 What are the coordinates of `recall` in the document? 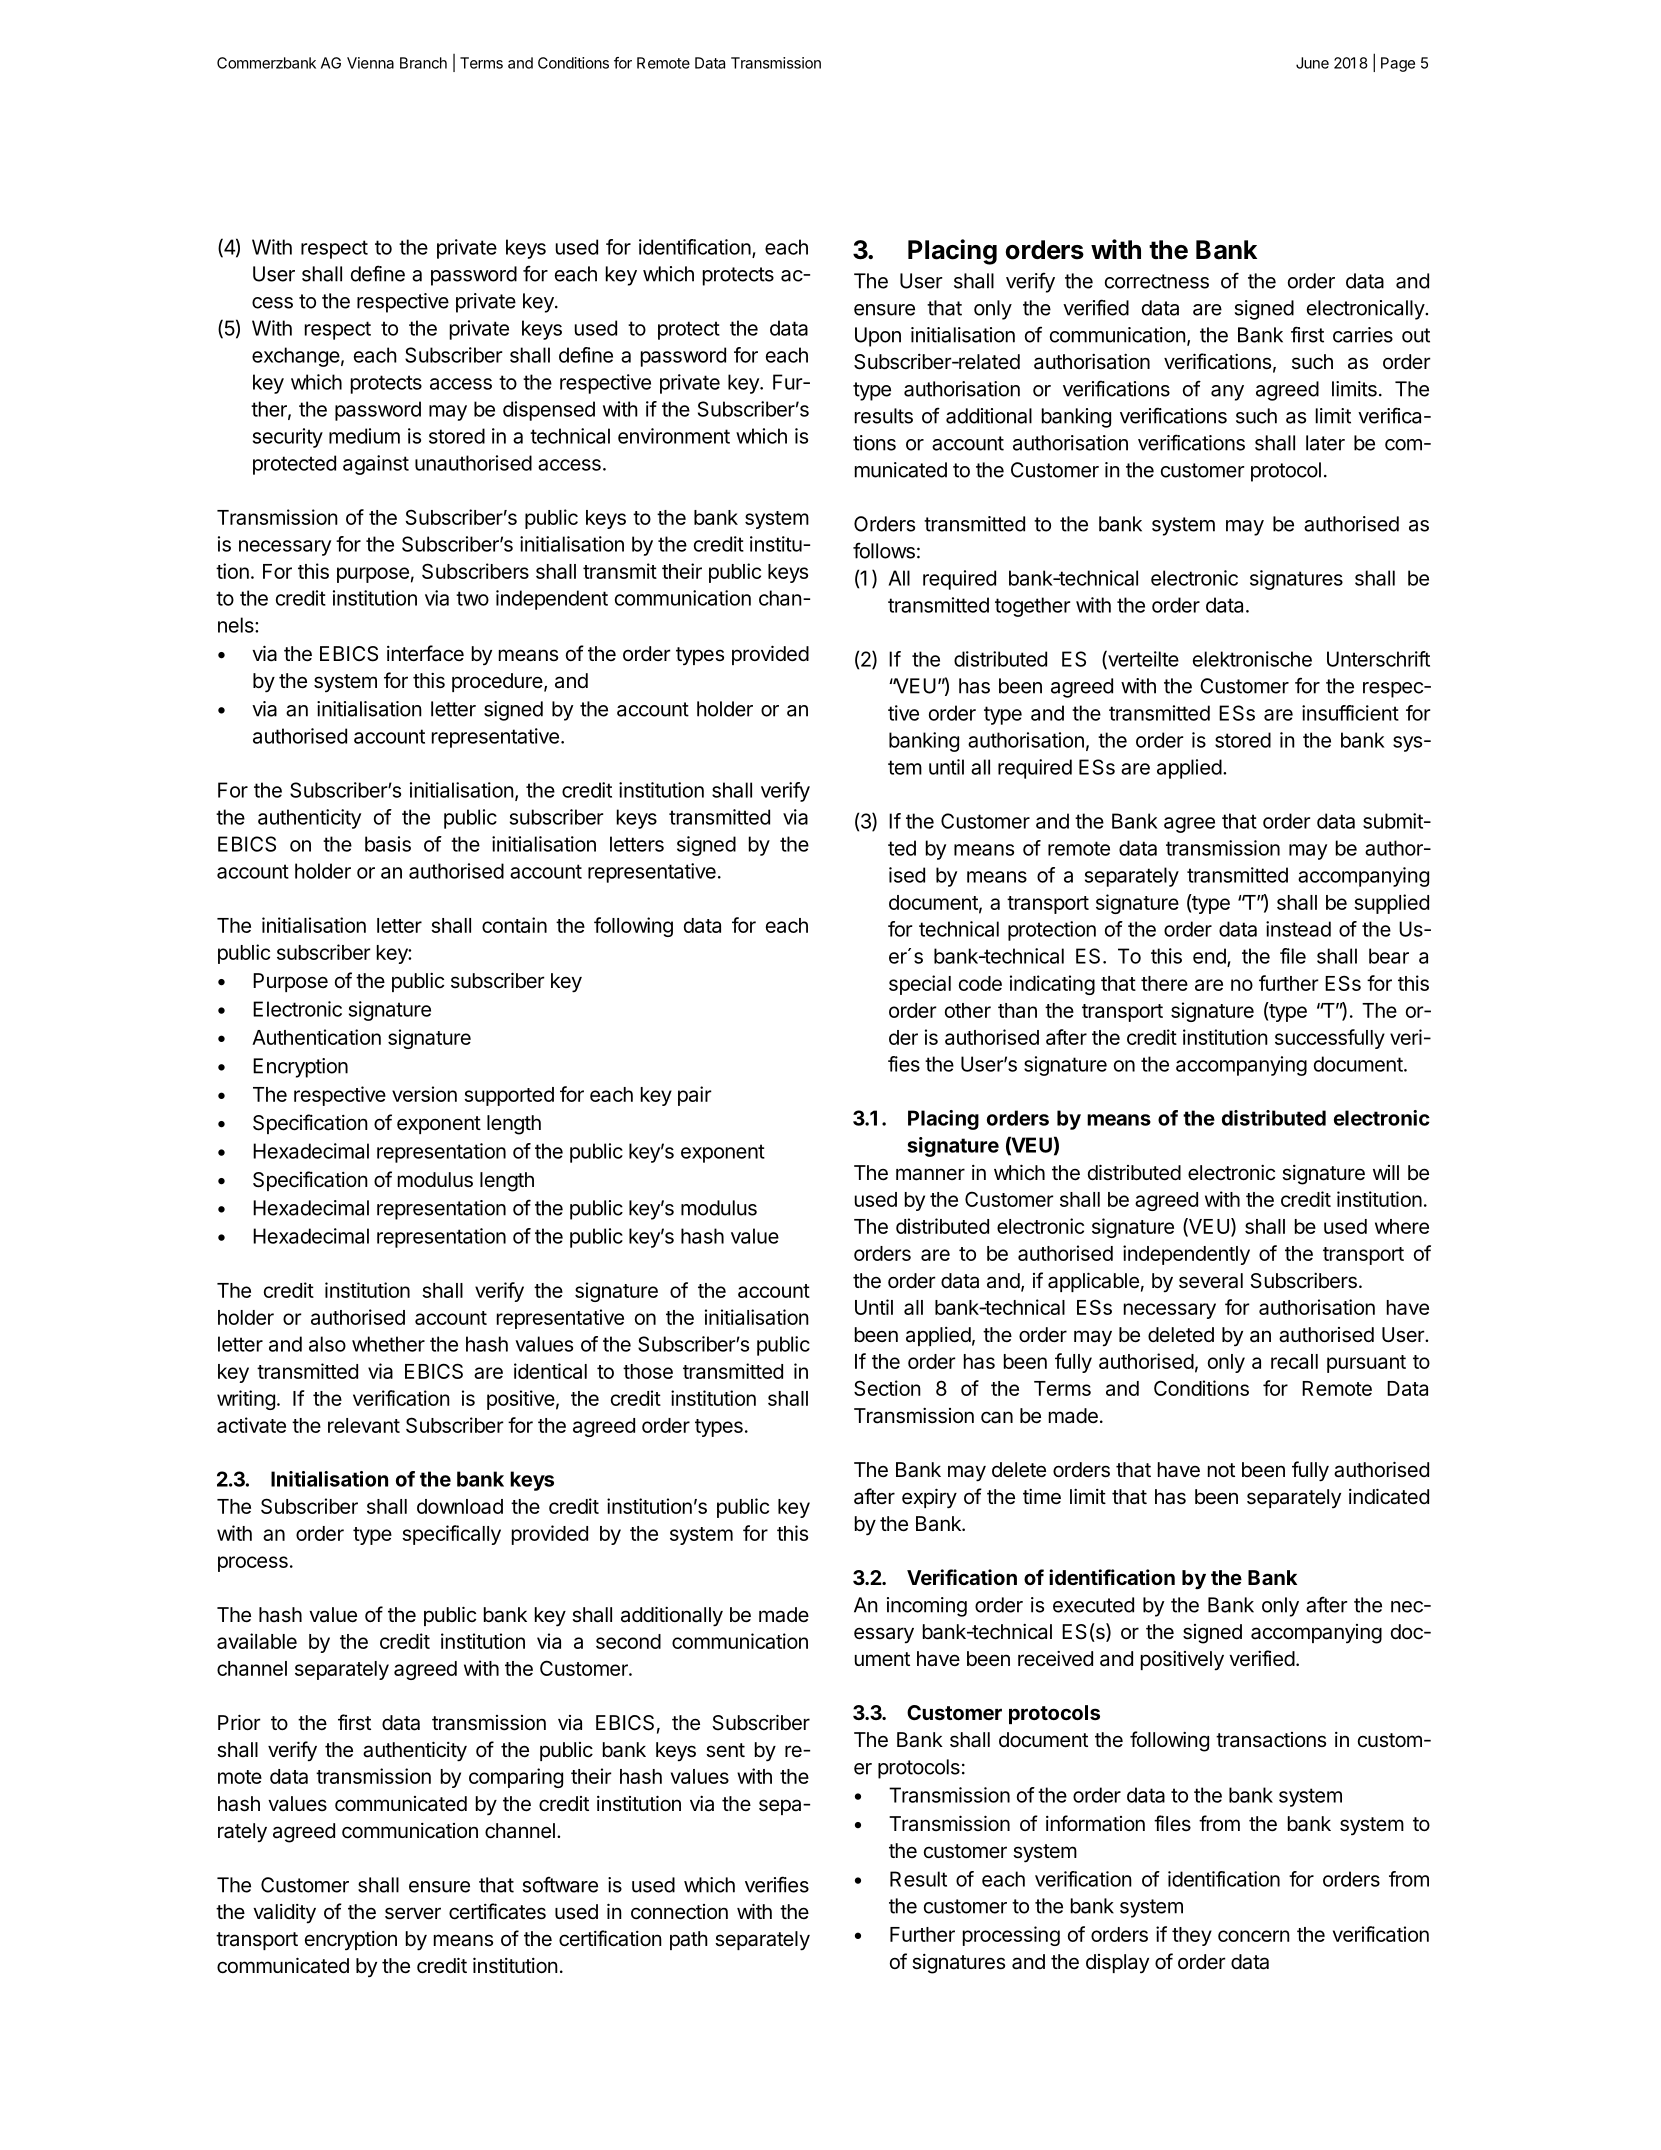 It's located at (1294, 1361).
